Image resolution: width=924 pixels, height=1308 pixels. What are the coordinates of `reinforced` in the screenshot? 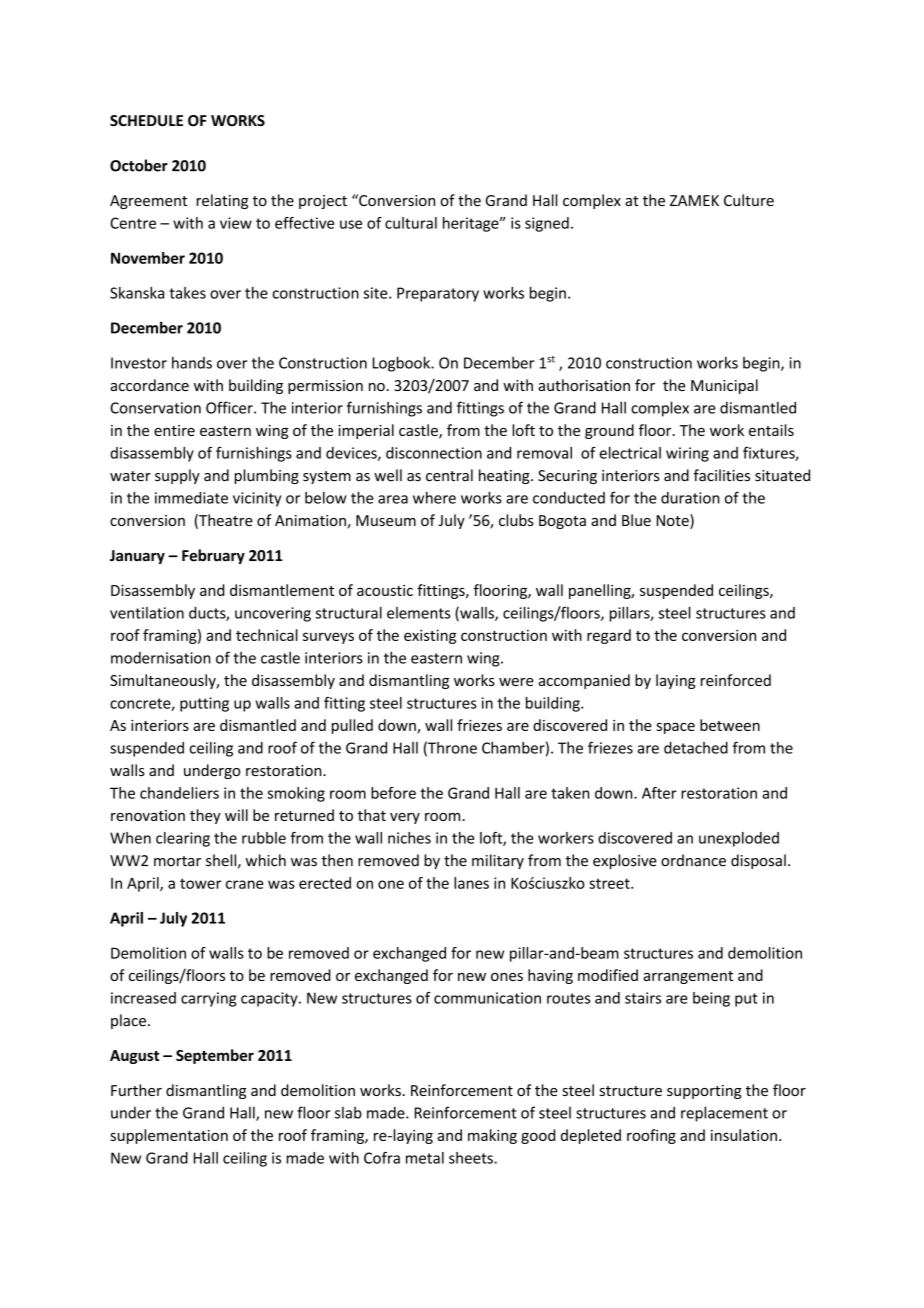 It's located at (736, 680).
